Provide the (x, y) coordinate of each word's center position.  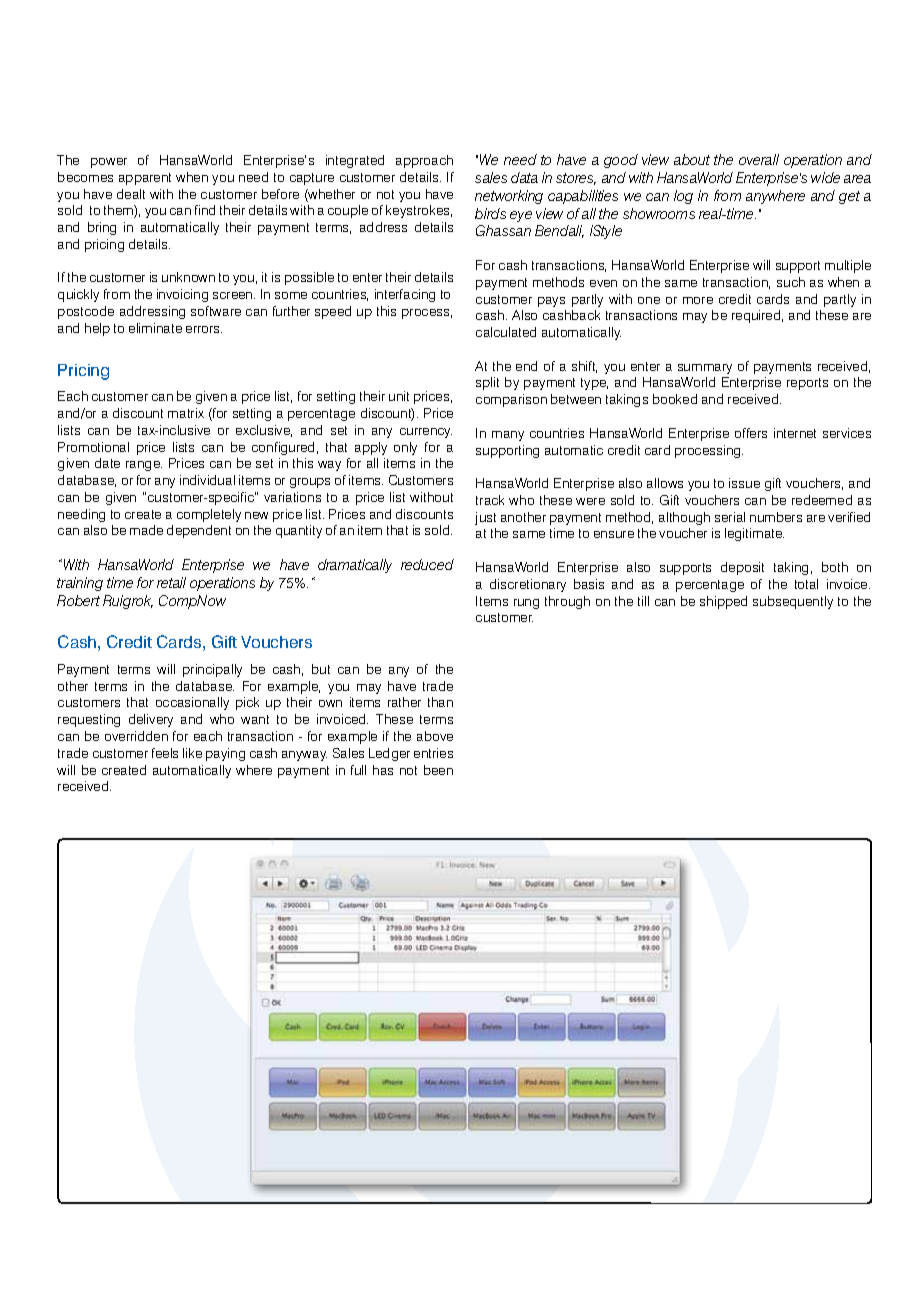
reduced (427, 564)
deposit (742, 568)
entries (433, 753)
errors (204, 329)
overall (759, 159)
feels (165, 753)
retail (171, 582)
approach (424, 161)
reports (807, 384)
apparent (145, 179)
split (487, 383)
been (438, 770)
